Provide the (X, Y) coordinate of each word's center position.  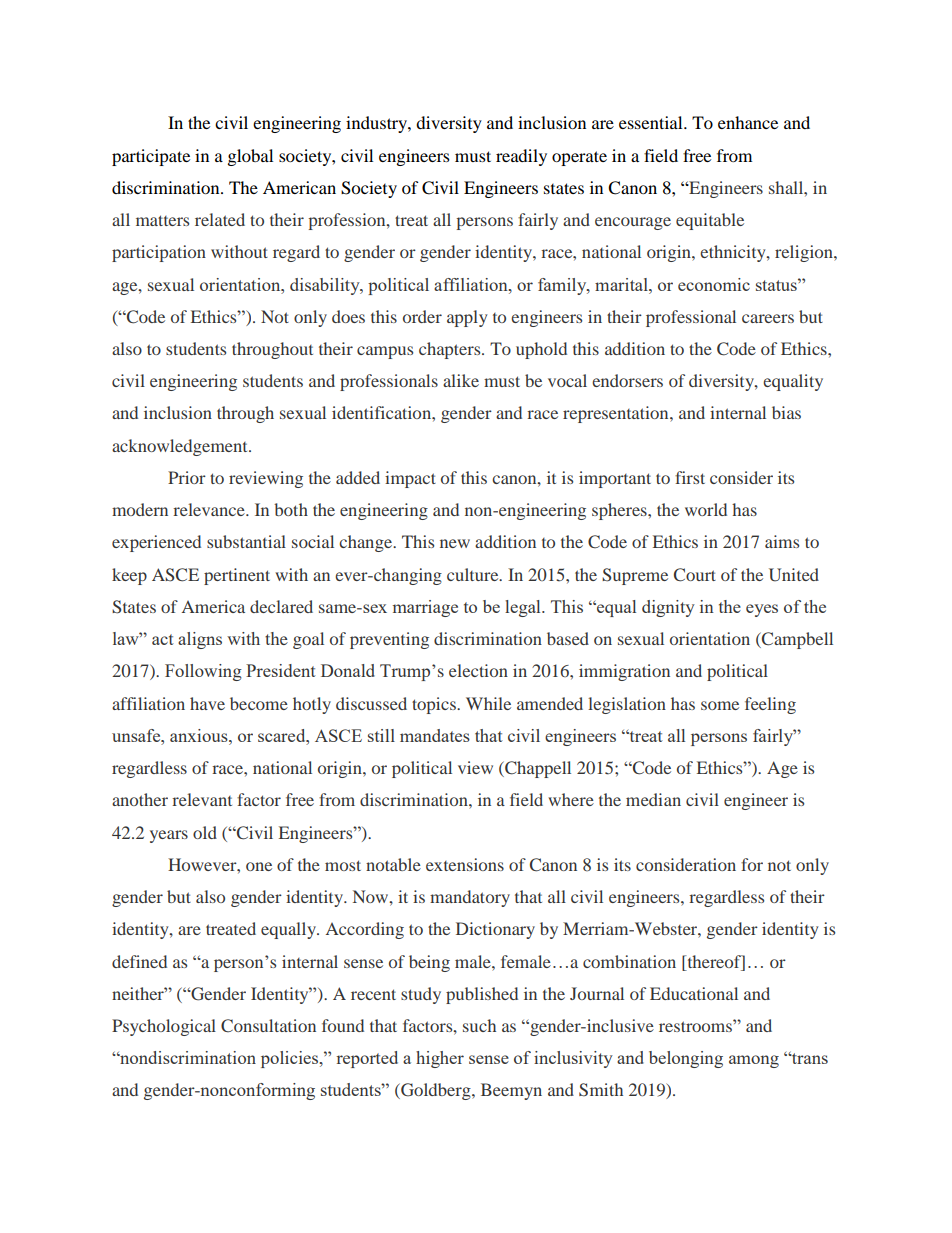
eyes (762, 610)
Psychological (164, 1027)
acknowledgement (181, 447)
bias (786, 412)
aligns (200, 640)
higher (440, 1059)
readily (521, 157)
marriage (425, 608)
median (653, 799)
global (250, 157)
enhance (748, 122)
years (169, 836)
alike (461, 380)
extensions (465, 864)
